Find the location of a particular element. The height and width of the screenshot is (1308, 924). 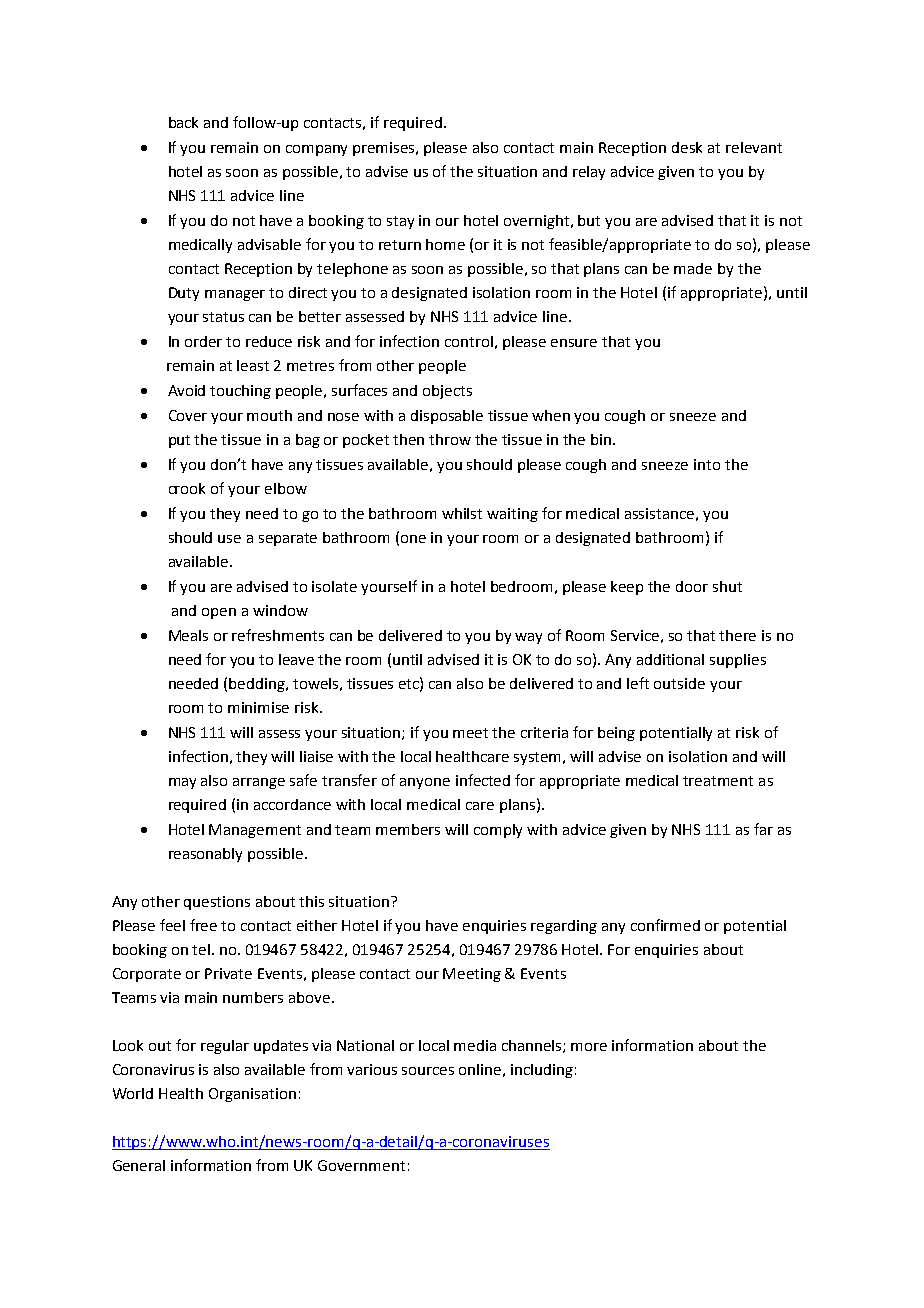

questions is located at coordinates (217, 903).
